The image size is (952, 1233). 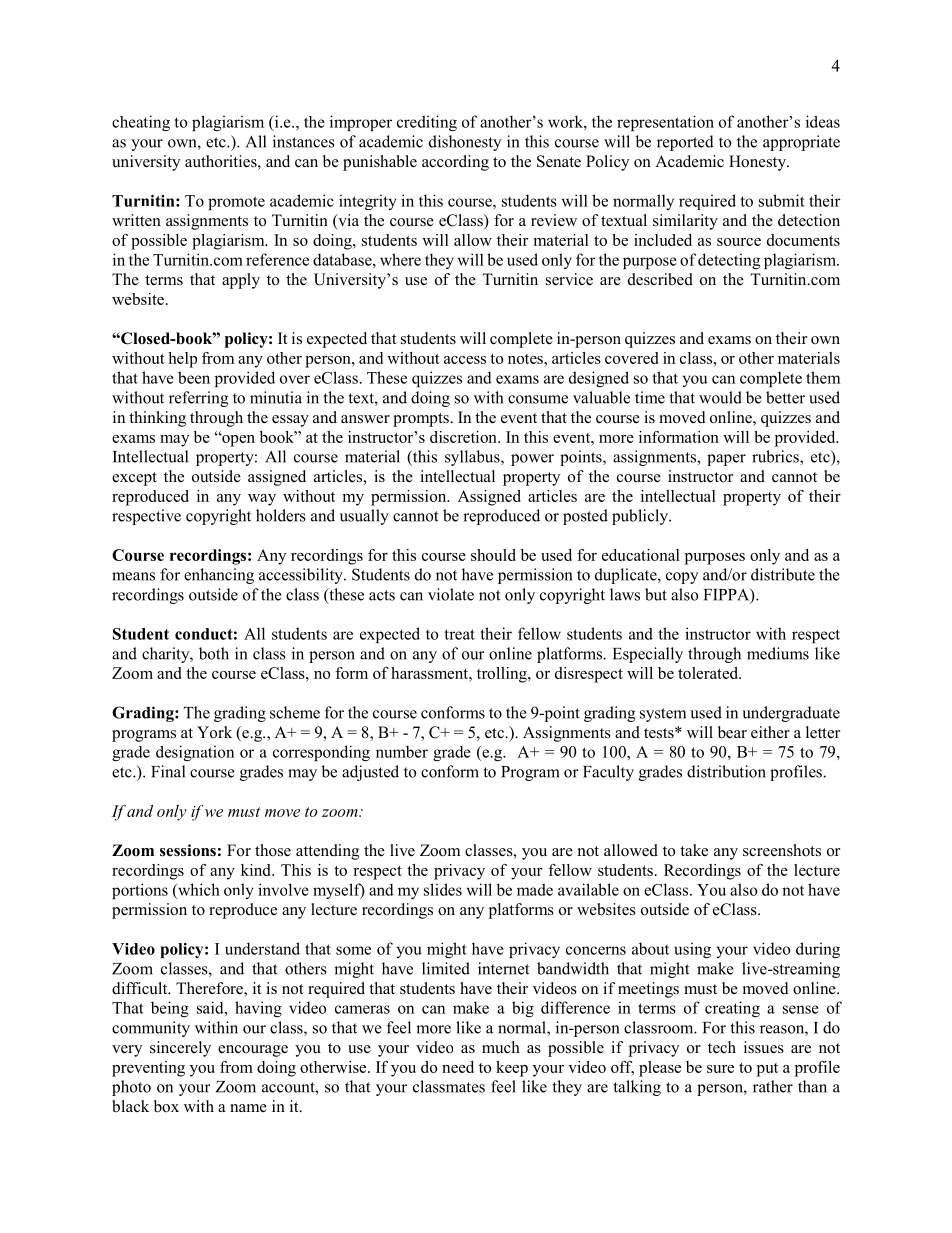 I want to click on consume, so click(x=538, y=399).
